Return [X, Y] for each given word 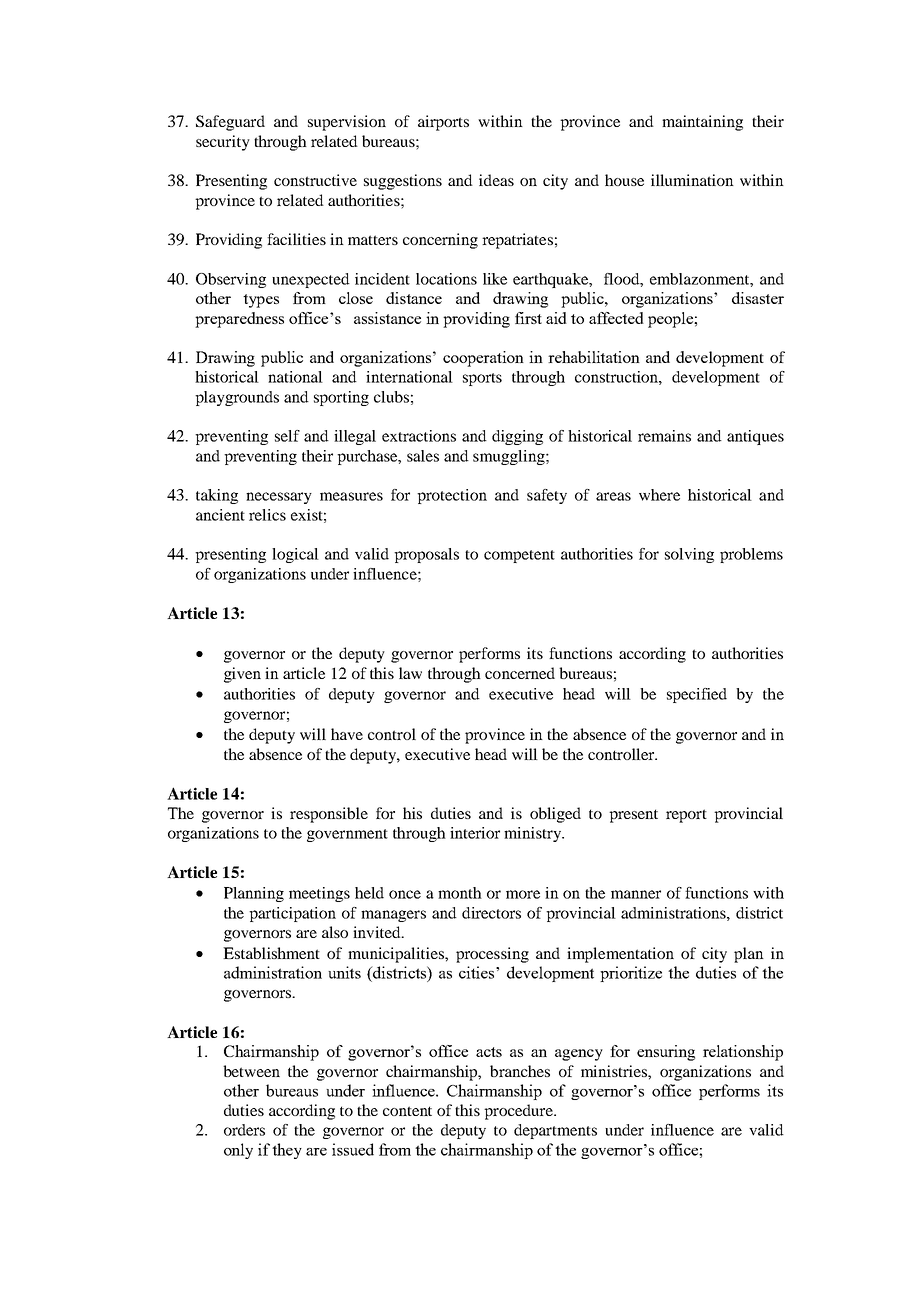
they [287, 1151]
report [686, 816]
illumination [692, 180]
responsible [329, 815]
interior [475, 833]
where [659, 495]
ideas [496, 180]
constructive [315, 180]
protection [452, 496]
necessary [279, 498]
